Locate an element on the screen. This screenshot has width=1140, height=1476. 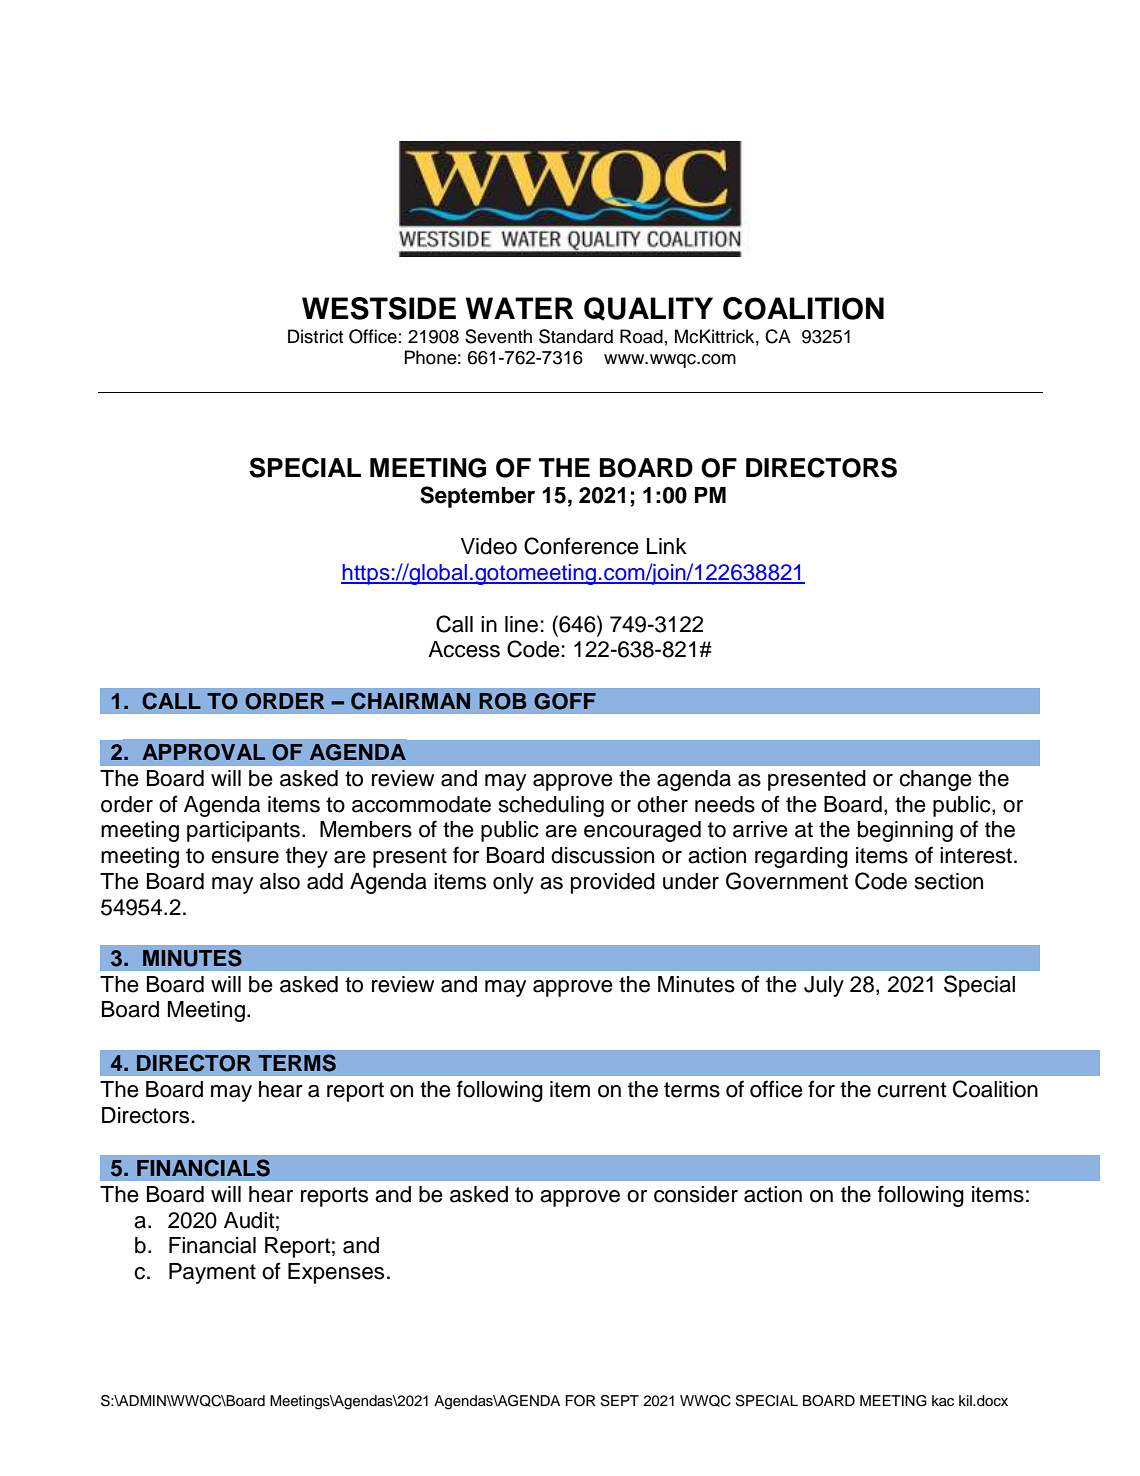
Expenses is located at coordinates (336, 1273).
